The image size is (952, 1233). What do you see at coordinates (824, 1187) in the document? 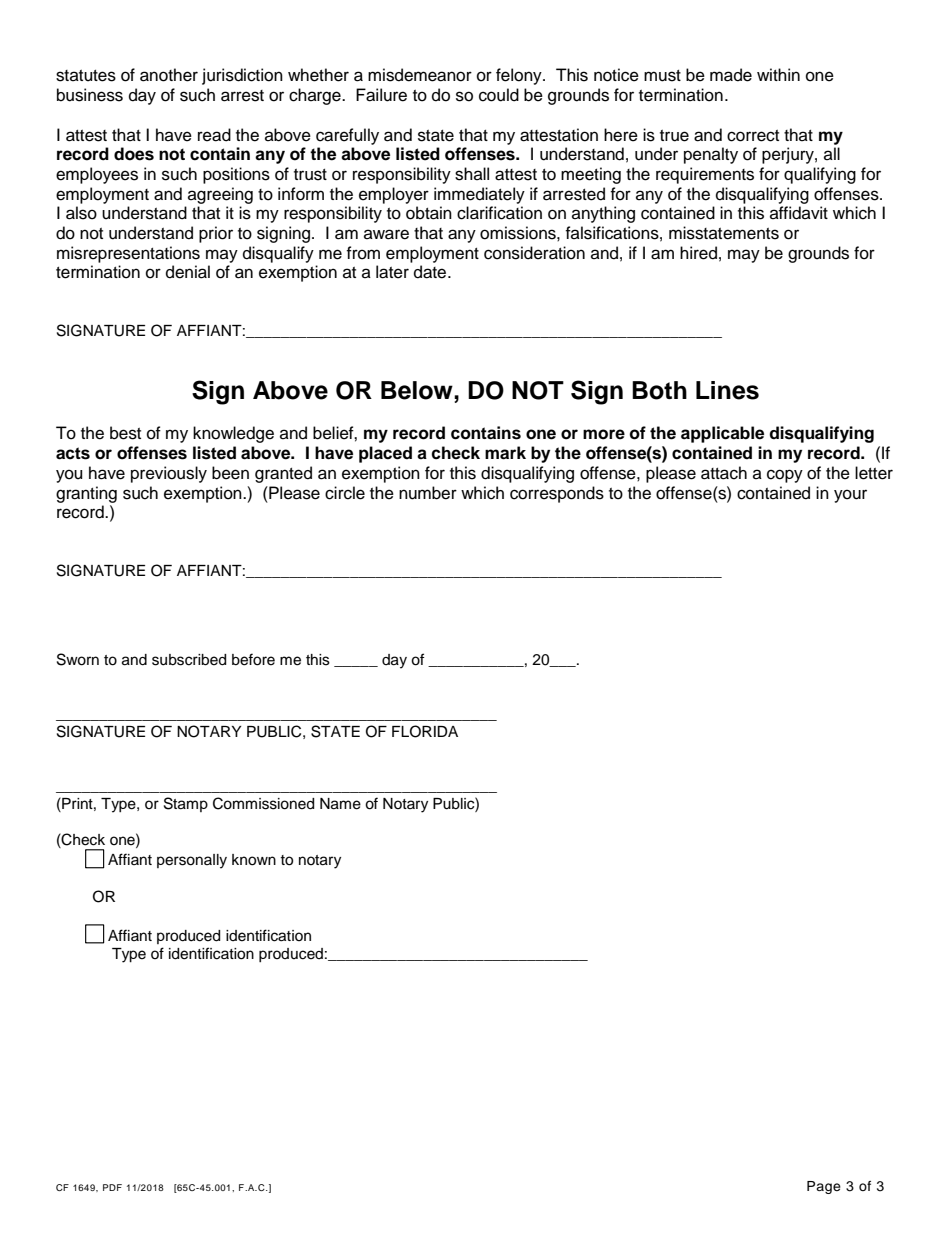
I see `Page` at bounding box center [824, 1187].
